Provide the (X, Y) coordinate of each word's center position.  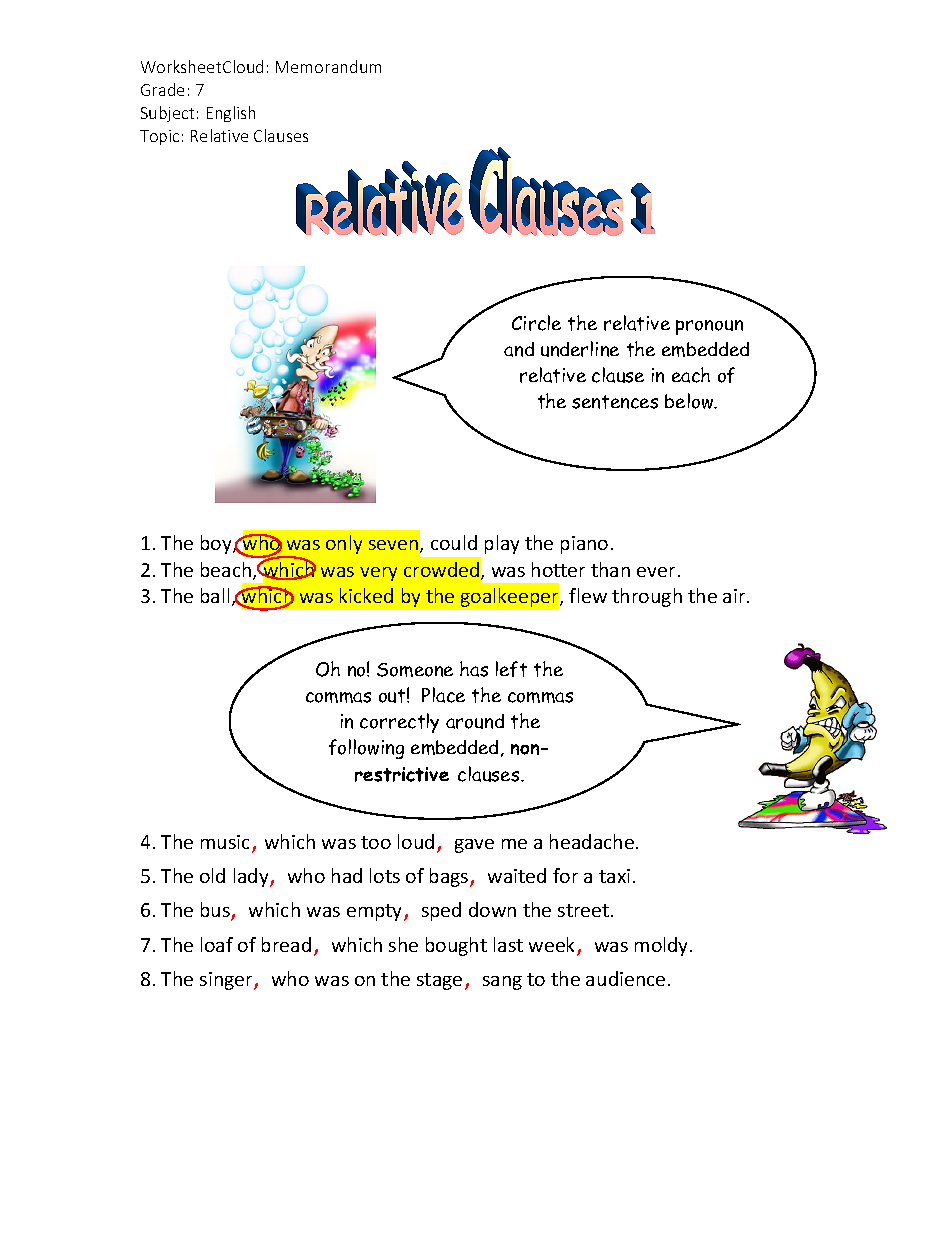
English (231, 114)
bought (456, 946)
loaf (217, 944)
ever (656, 572)
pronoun (709, 327)
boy (217, 544)
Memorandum (328, 66)
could (454, 542)
